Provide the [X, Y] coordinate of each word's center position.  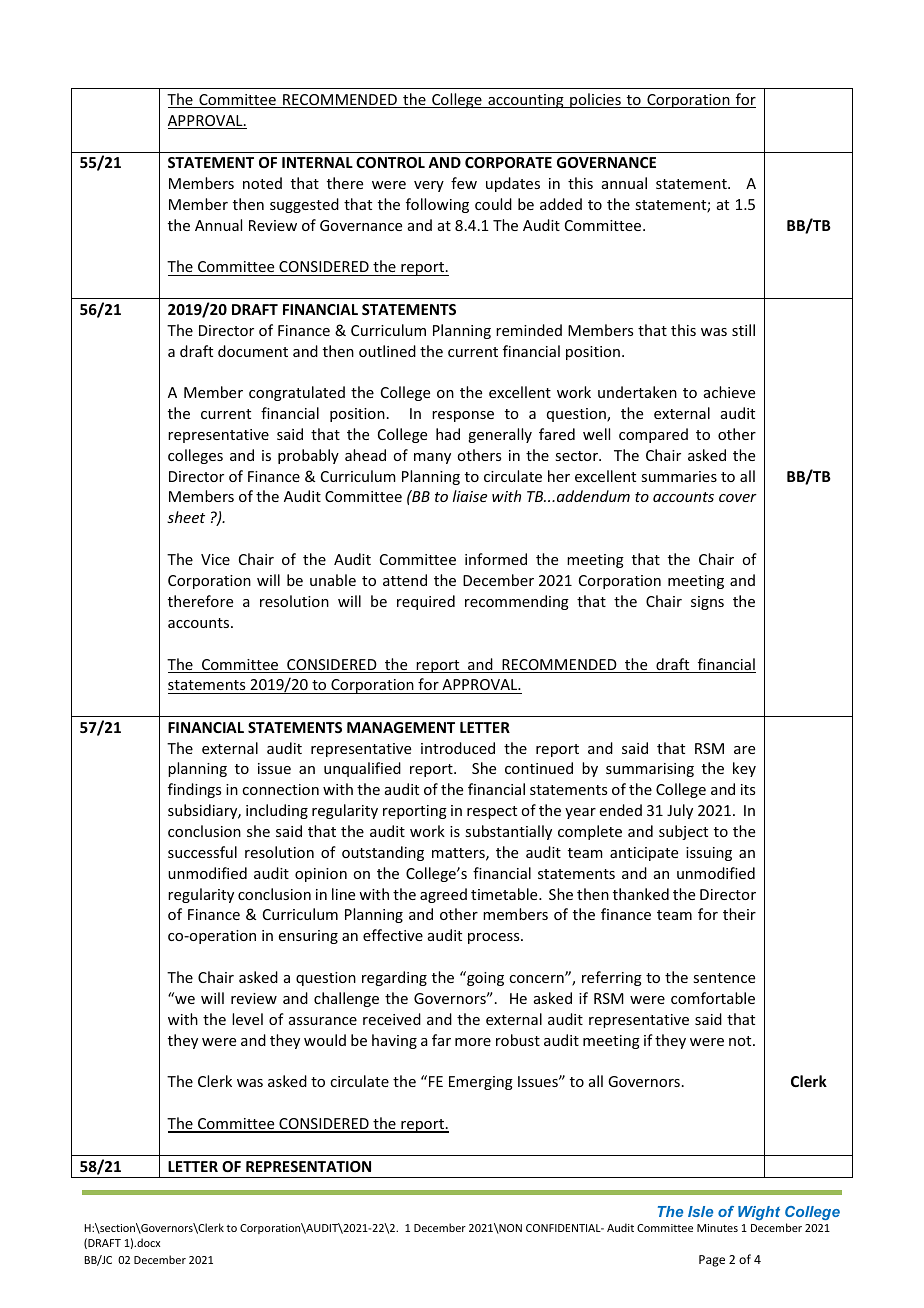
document [253, 351]
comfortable [713, 998]
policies [595, 100]
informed [496, 559]
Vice [215, 559]
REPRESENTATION [308, 1166]
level [247, 1019]
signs [707, 603]
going [484, 978]
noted [262, 183]
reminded [529, 330]
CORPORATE [508, 162]
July [680, 811]
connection [280, 789]
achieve [729, 392]
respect [492, 812]
